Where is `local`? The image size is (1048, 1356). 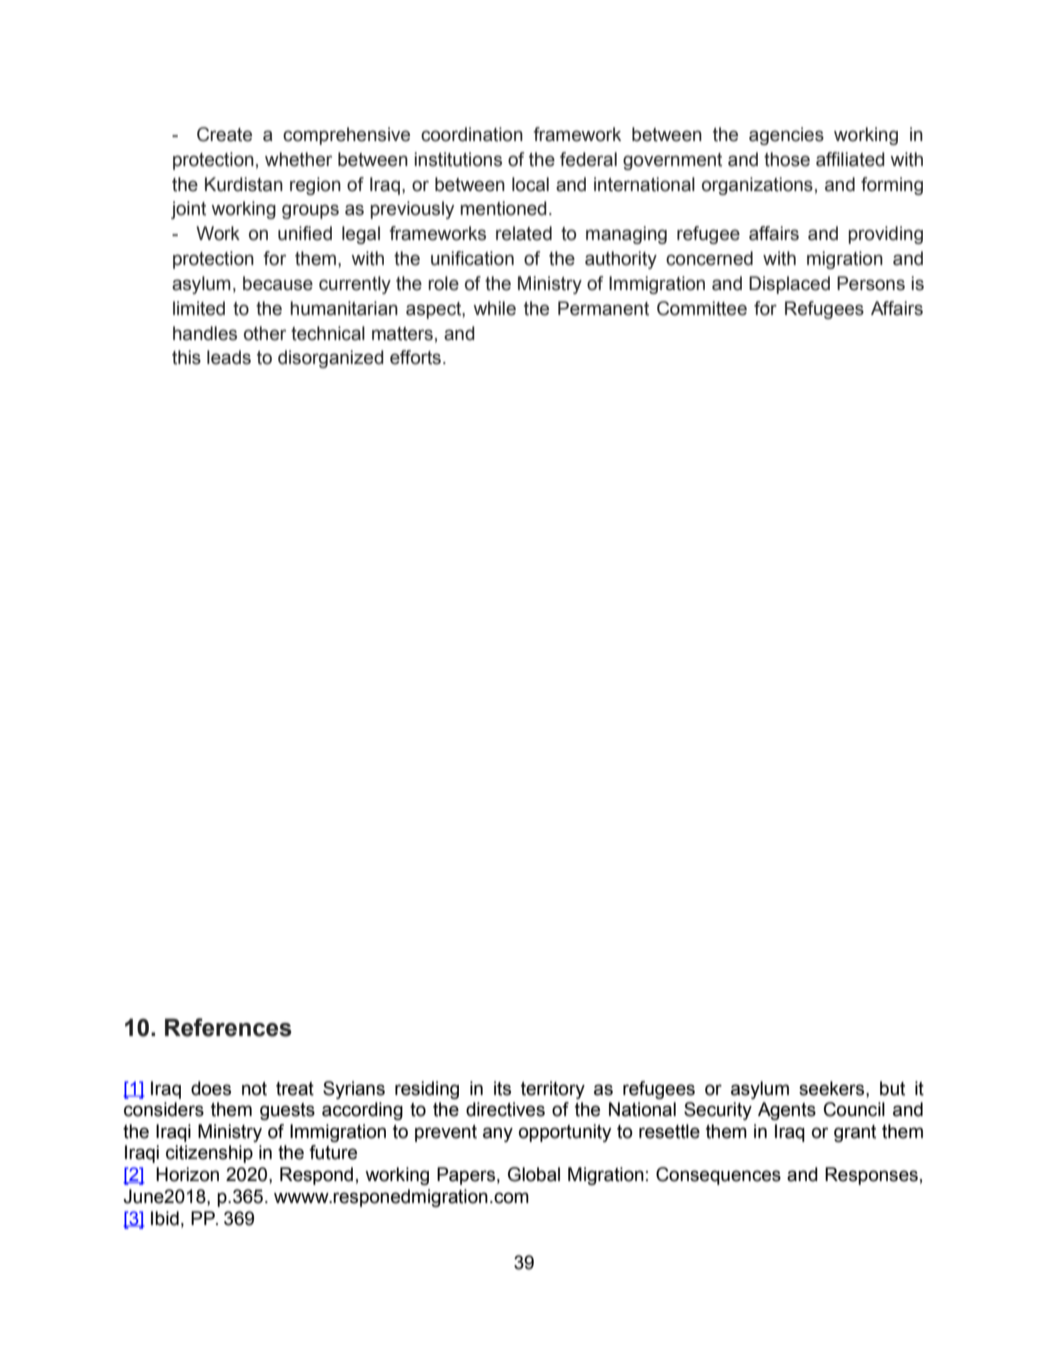
local is located at coordinates (530, 184).
